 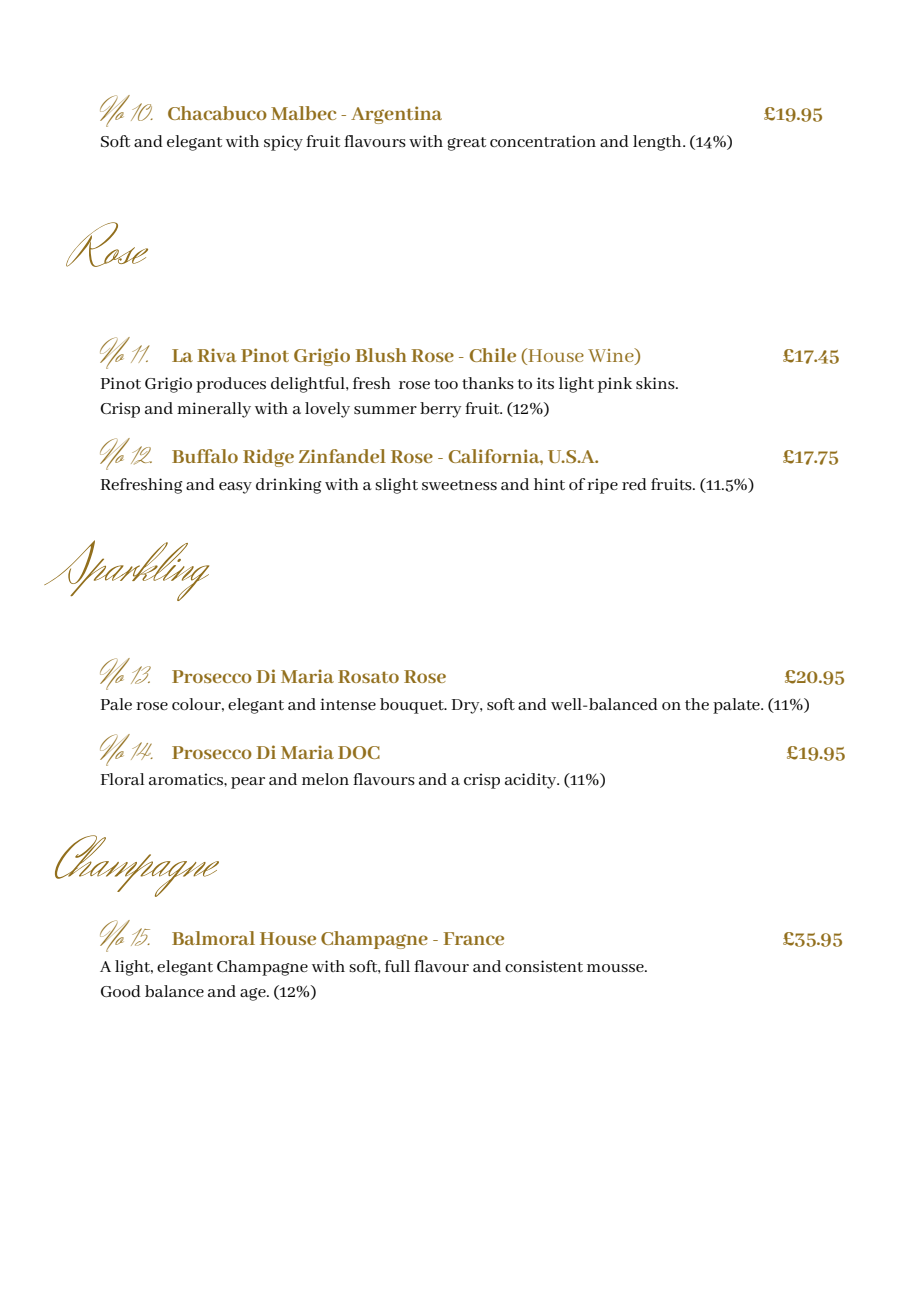 What do you see at coordinates (459, 485) in the screenshot?
I see `sweetness` at bounding box center [459, 485].
